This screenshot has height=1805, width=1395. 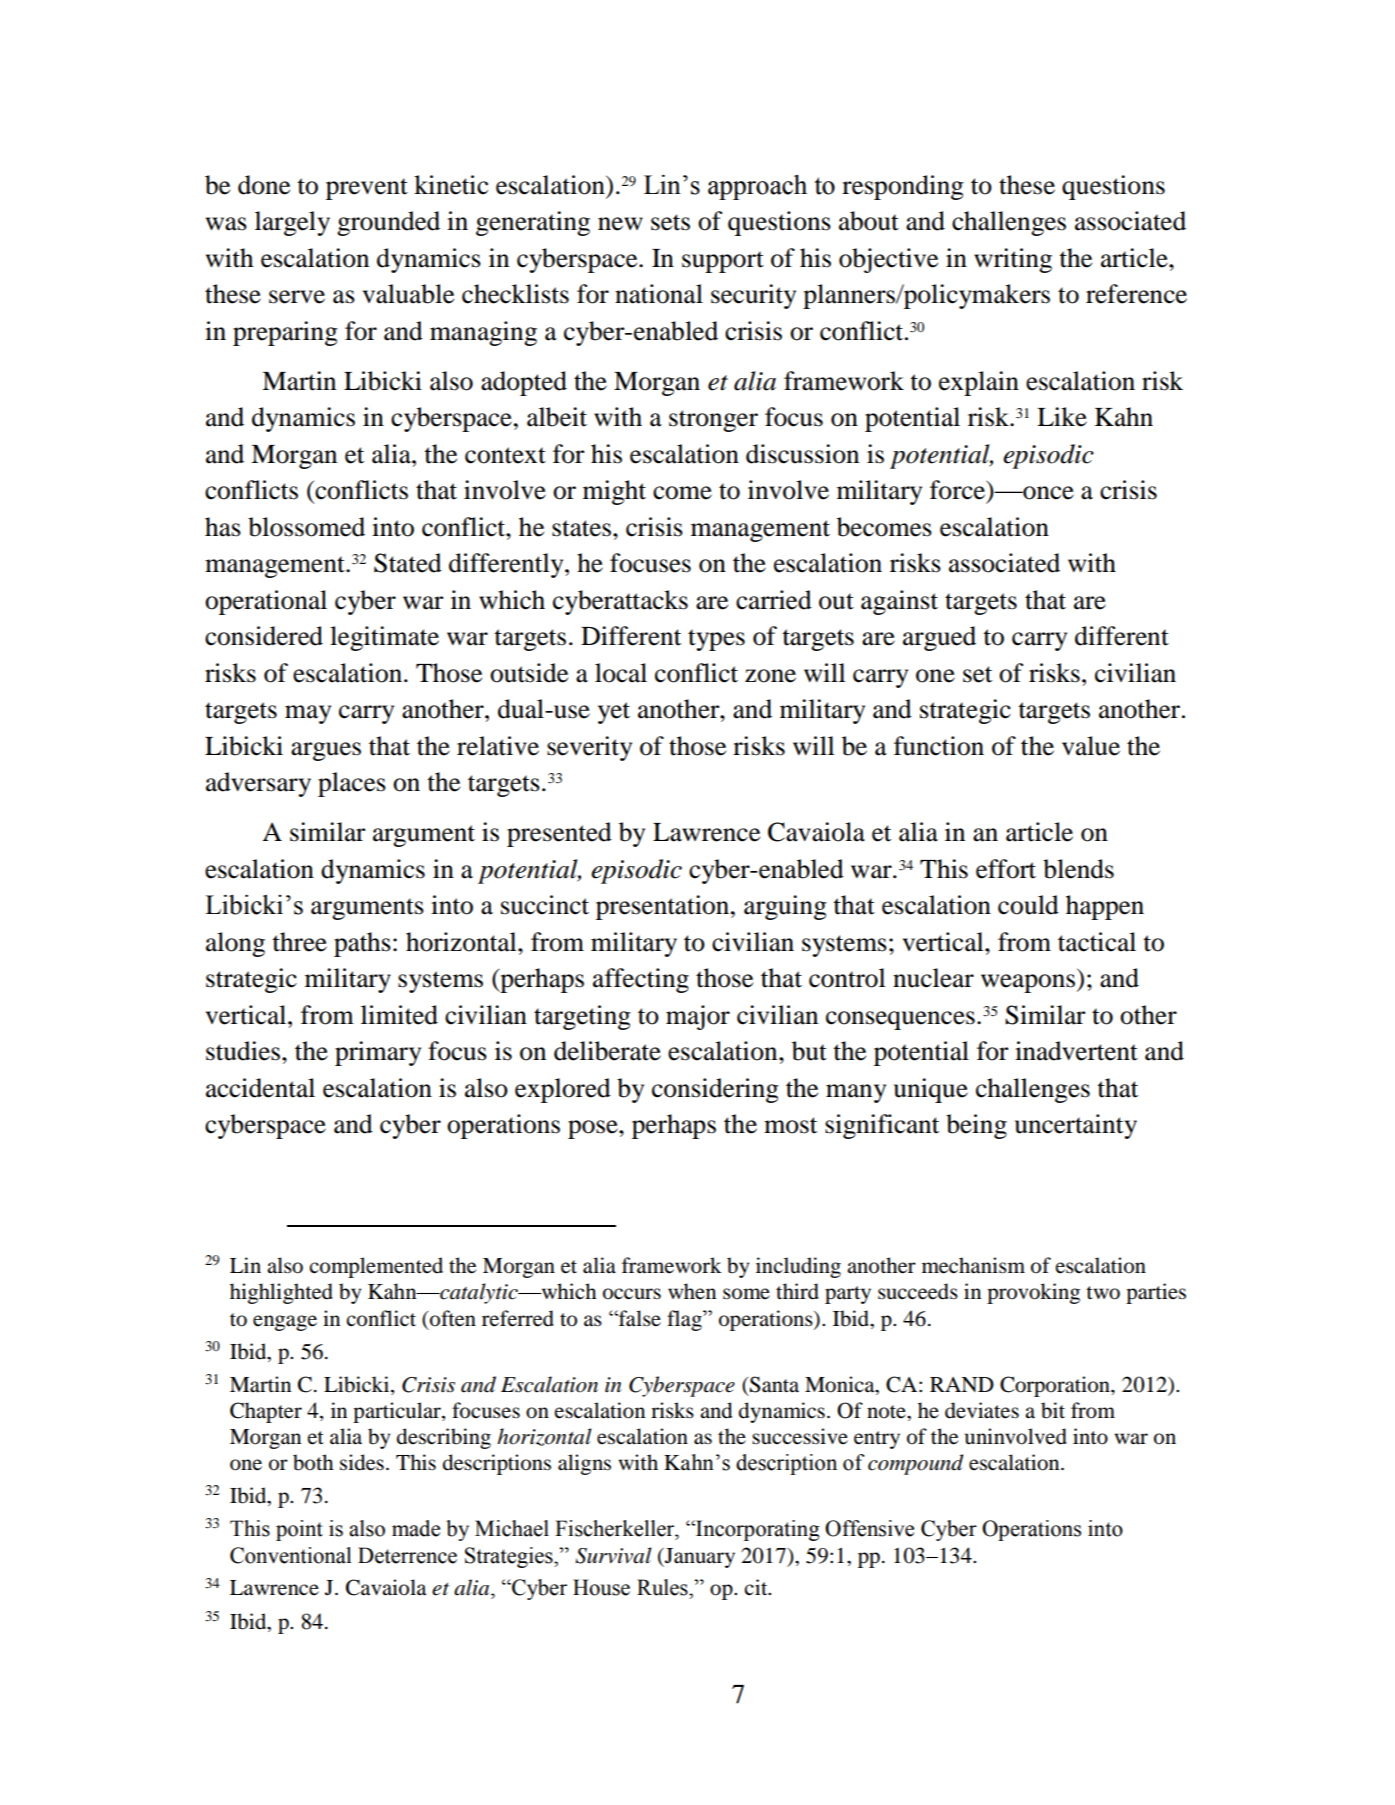 I want to click on mechanism, so click(x=973, y=1265).
